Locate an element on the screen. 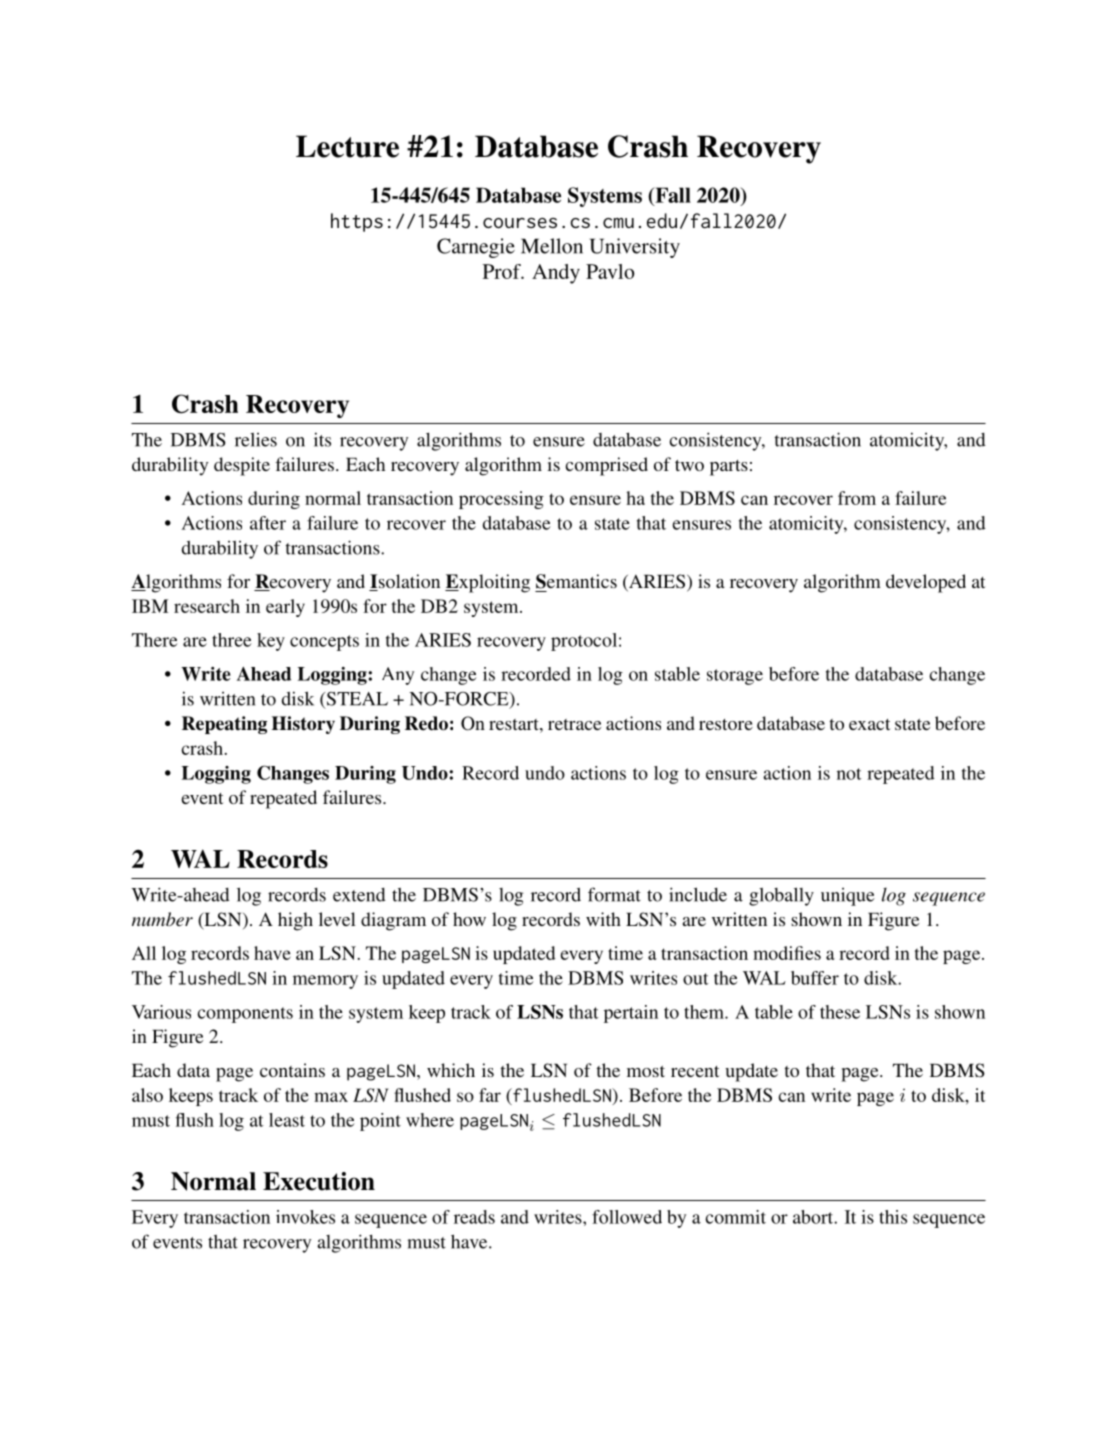 This screenshot has height=1446, width=1117. relies is located at coordinates (256, 440).
